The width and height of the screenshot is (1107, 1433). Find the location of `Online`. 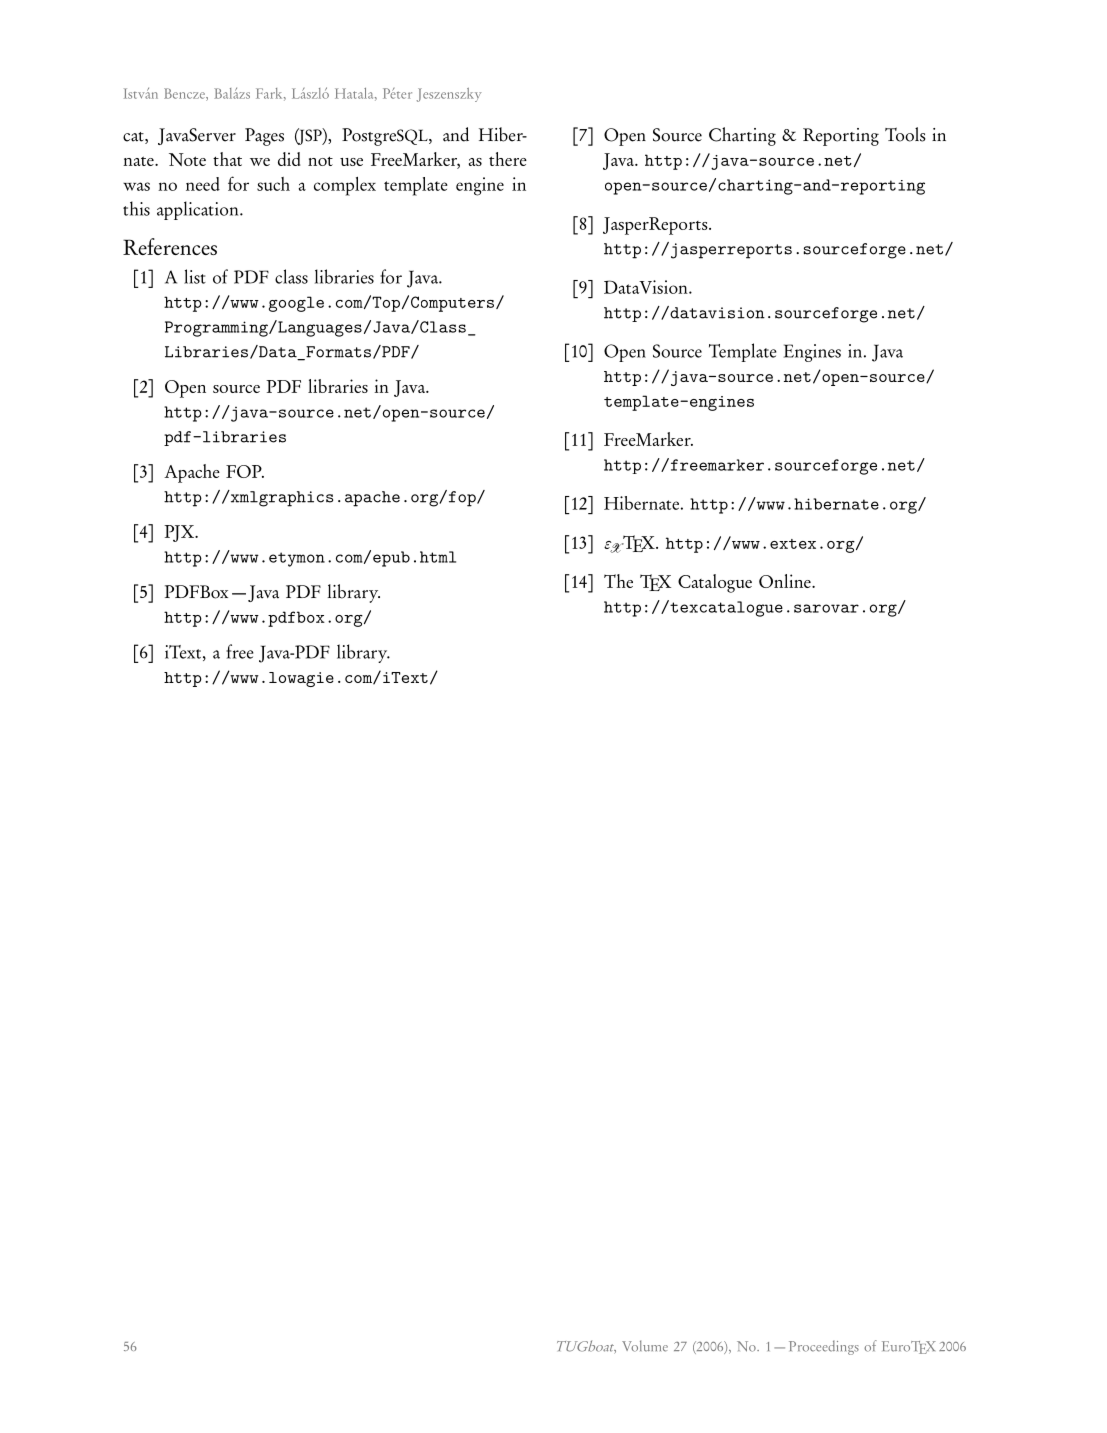

Online is located at coordinates (786, 581).
